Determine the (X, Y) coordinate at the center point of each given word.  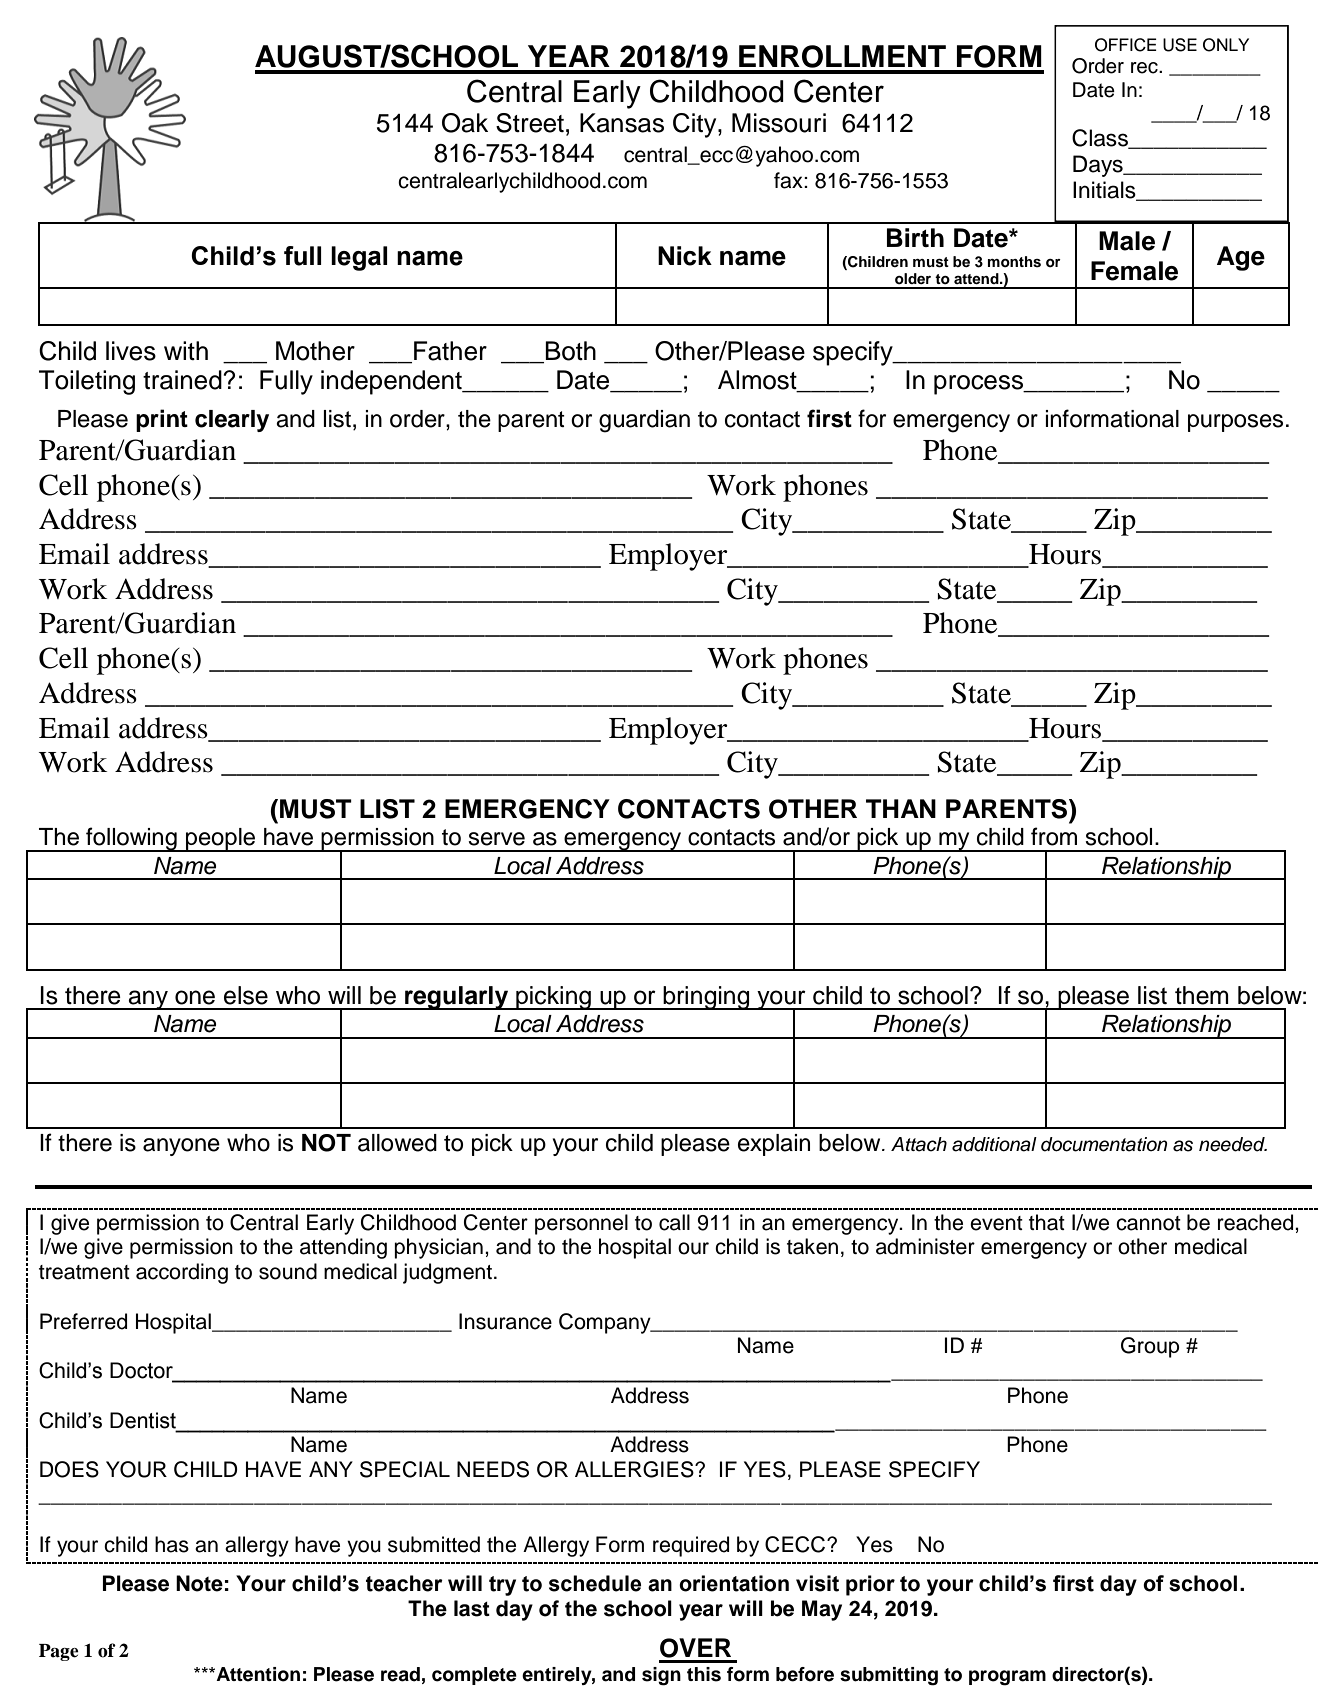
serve (496, 839)
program (1007, 1678)
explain (774, 1145)
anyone (181, 1147)
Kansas (622, 123)
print (162, 420)
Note (199, 1583)
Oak (465, 123)
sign (661, 1676)
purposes (1235, 423)
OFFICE (1126, 45)
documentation (1104, 1144)
